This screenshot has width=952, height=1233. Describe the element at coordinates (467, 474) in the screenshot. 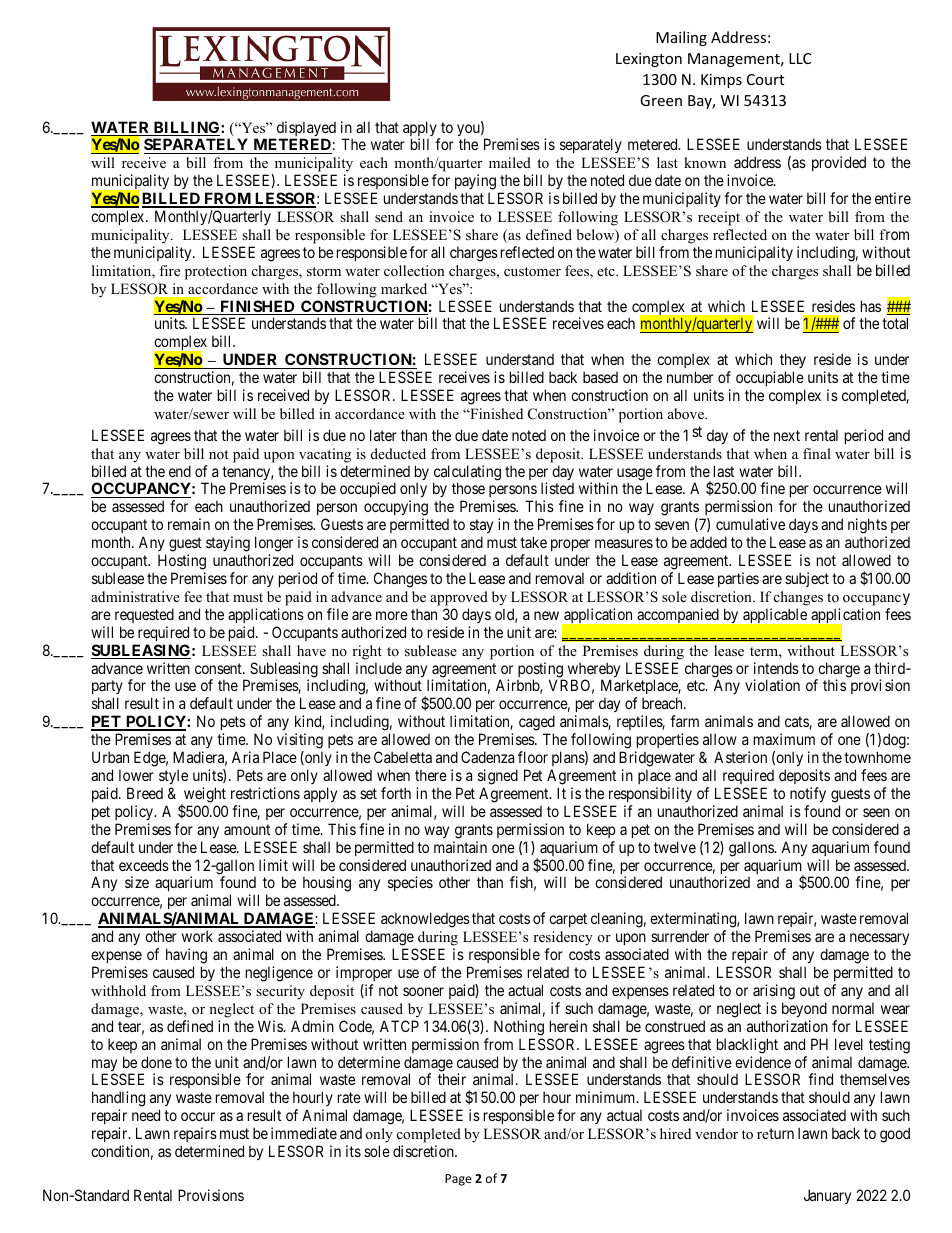

I see `calculating` at that location.
